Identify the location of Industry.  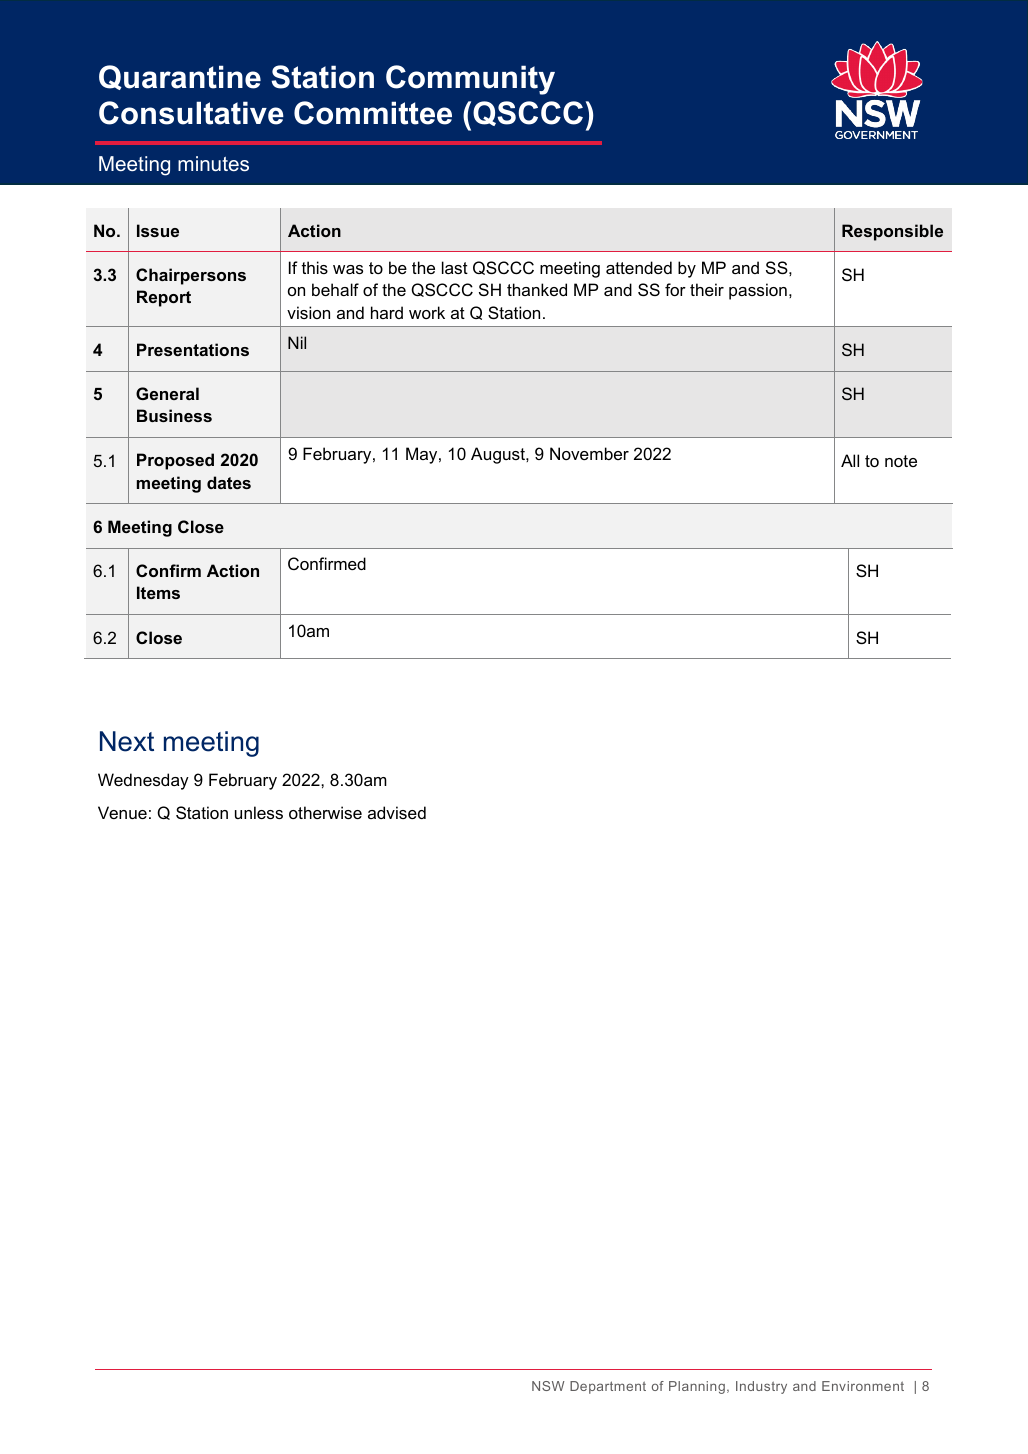
(761, 1387).
